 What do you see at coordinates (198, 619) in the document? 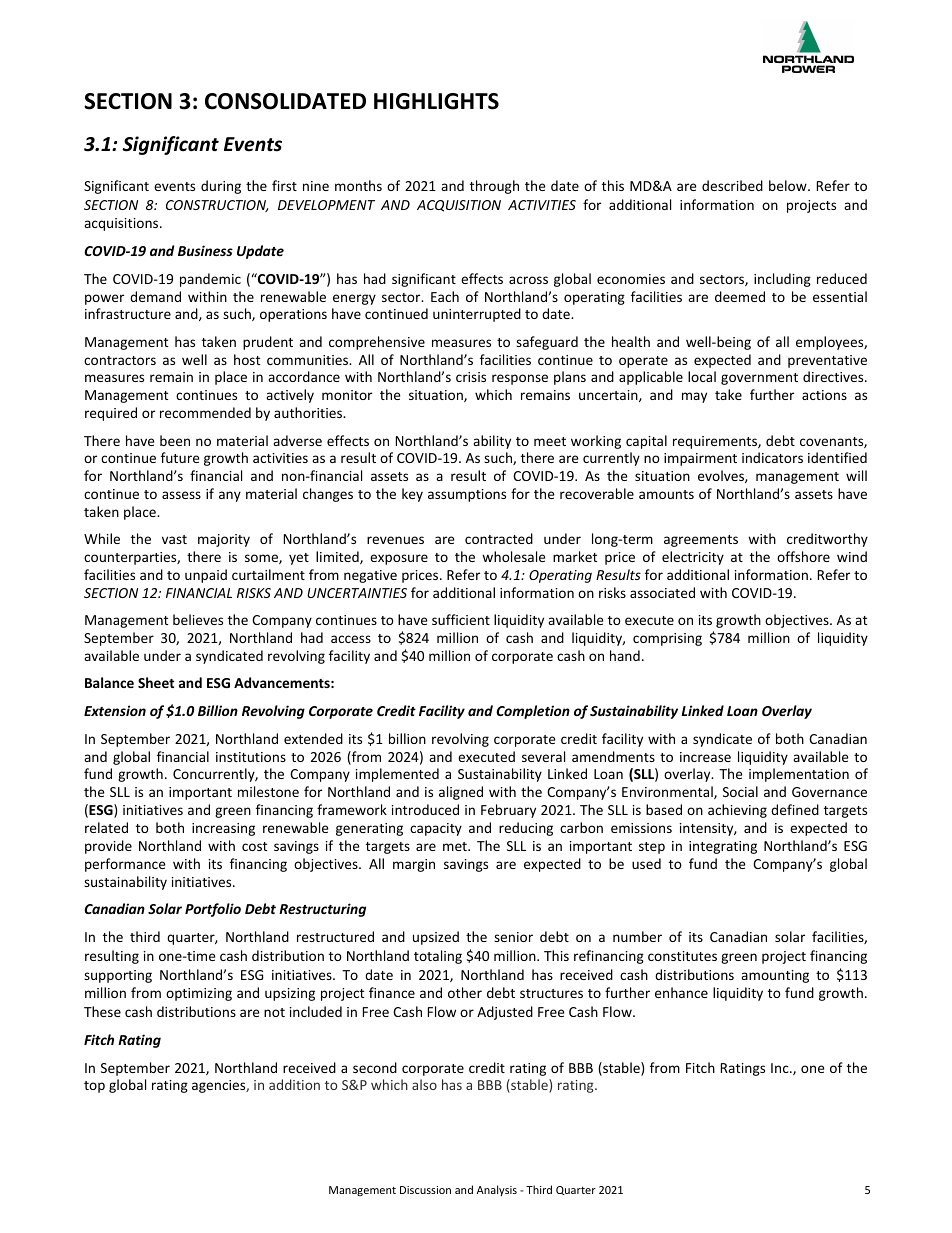
I see `believes` at bounding box center [198, 619].
